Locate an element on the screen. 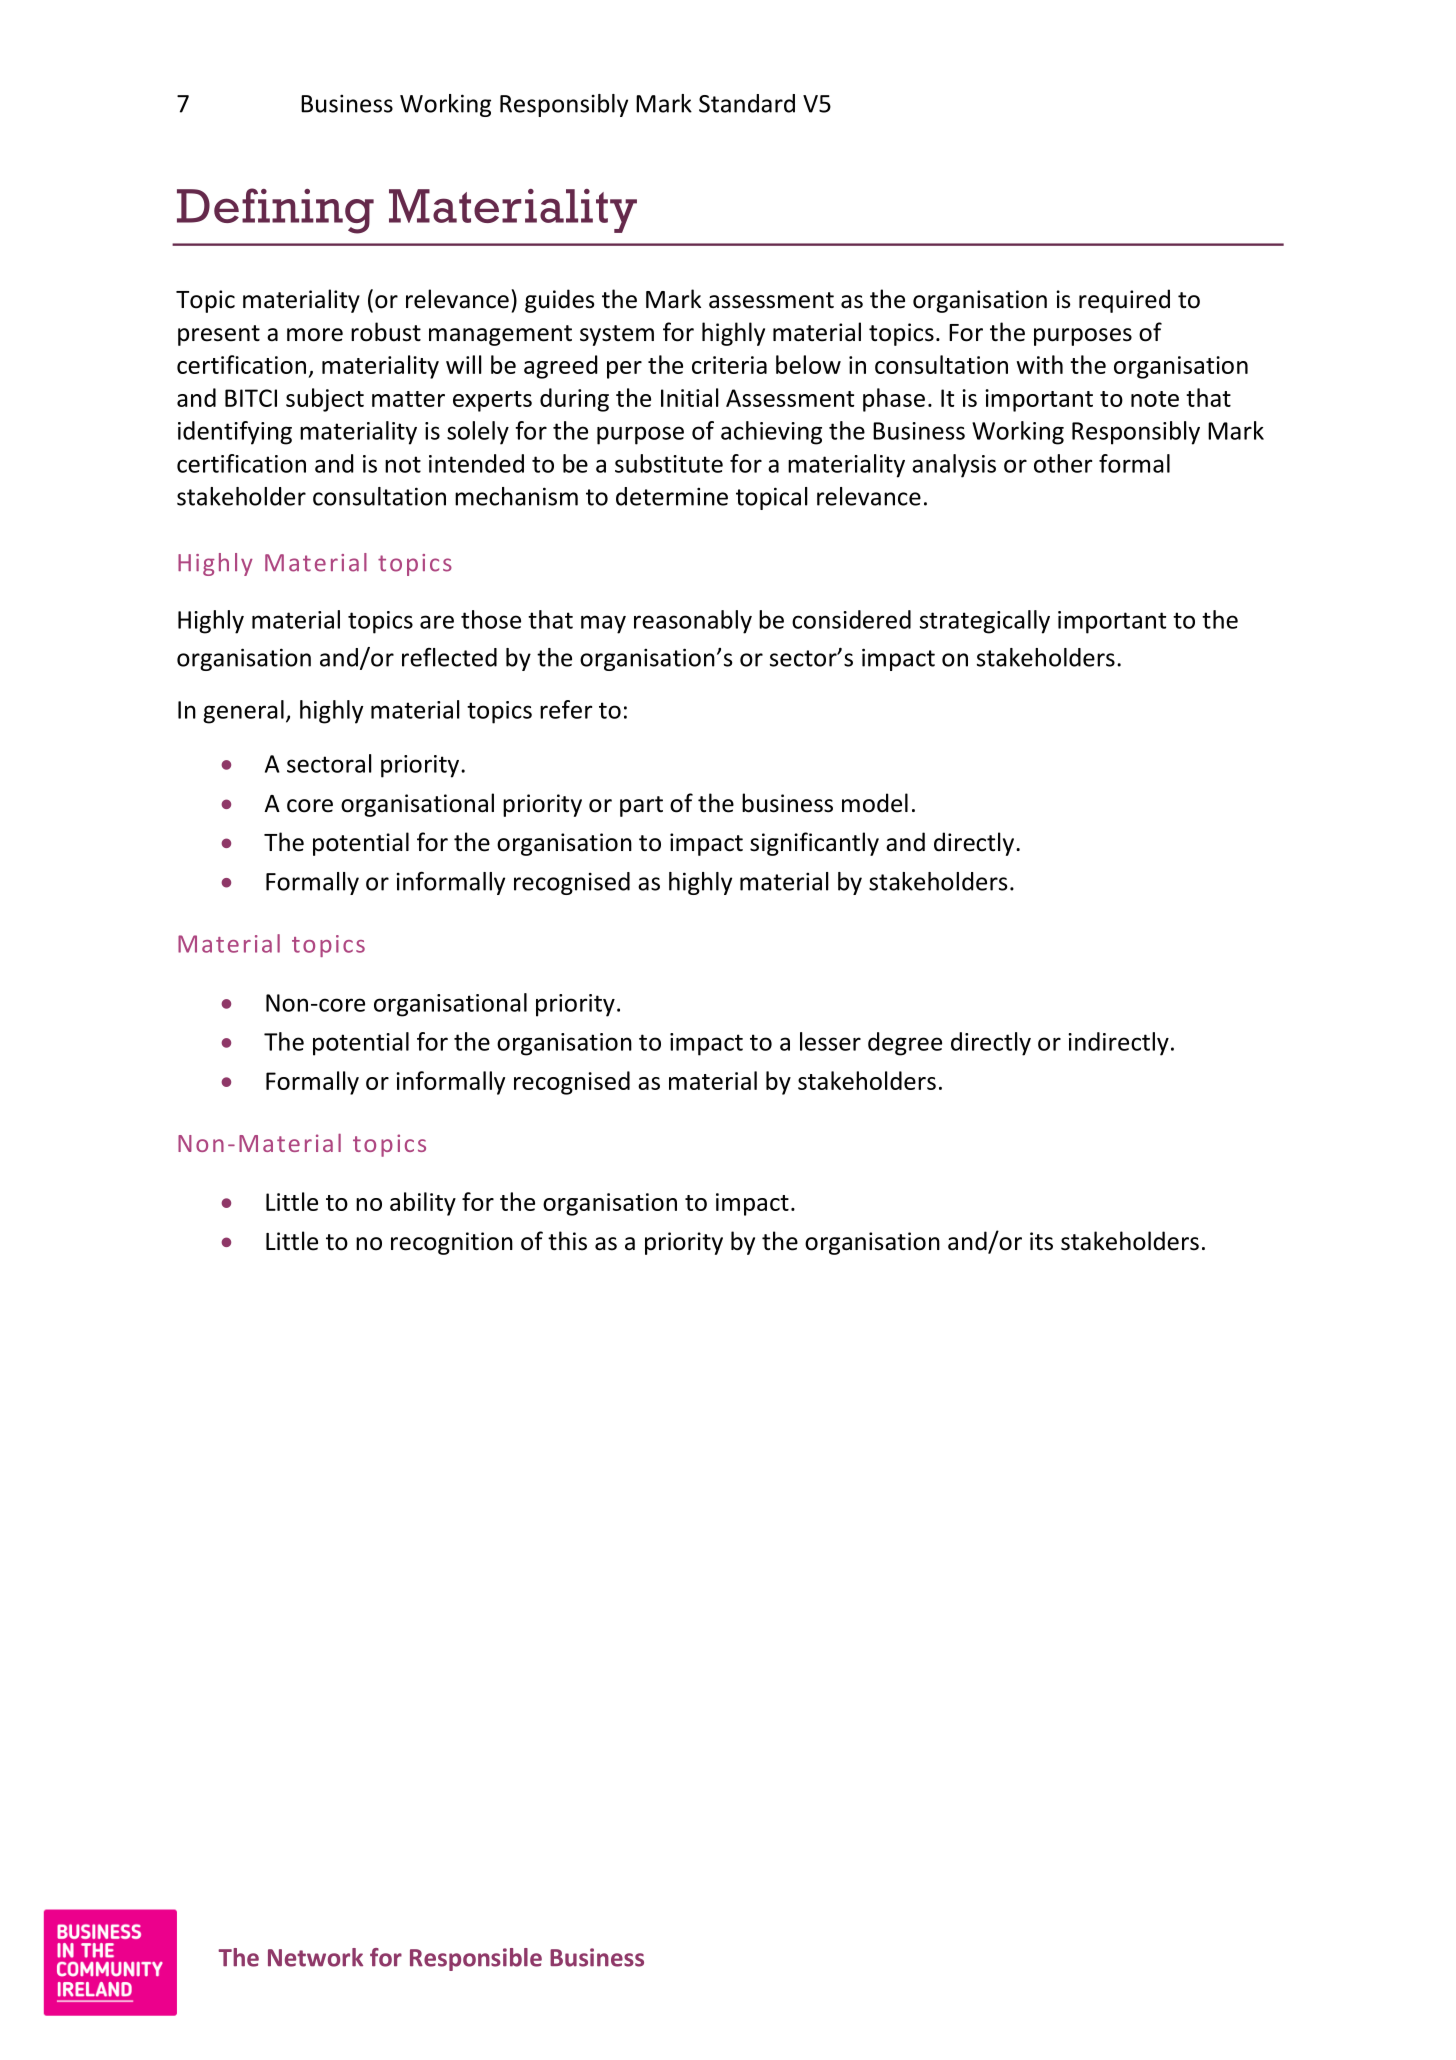 This screenshot has height=2060, width=1456. required is located at coordinates (1124, 301).
